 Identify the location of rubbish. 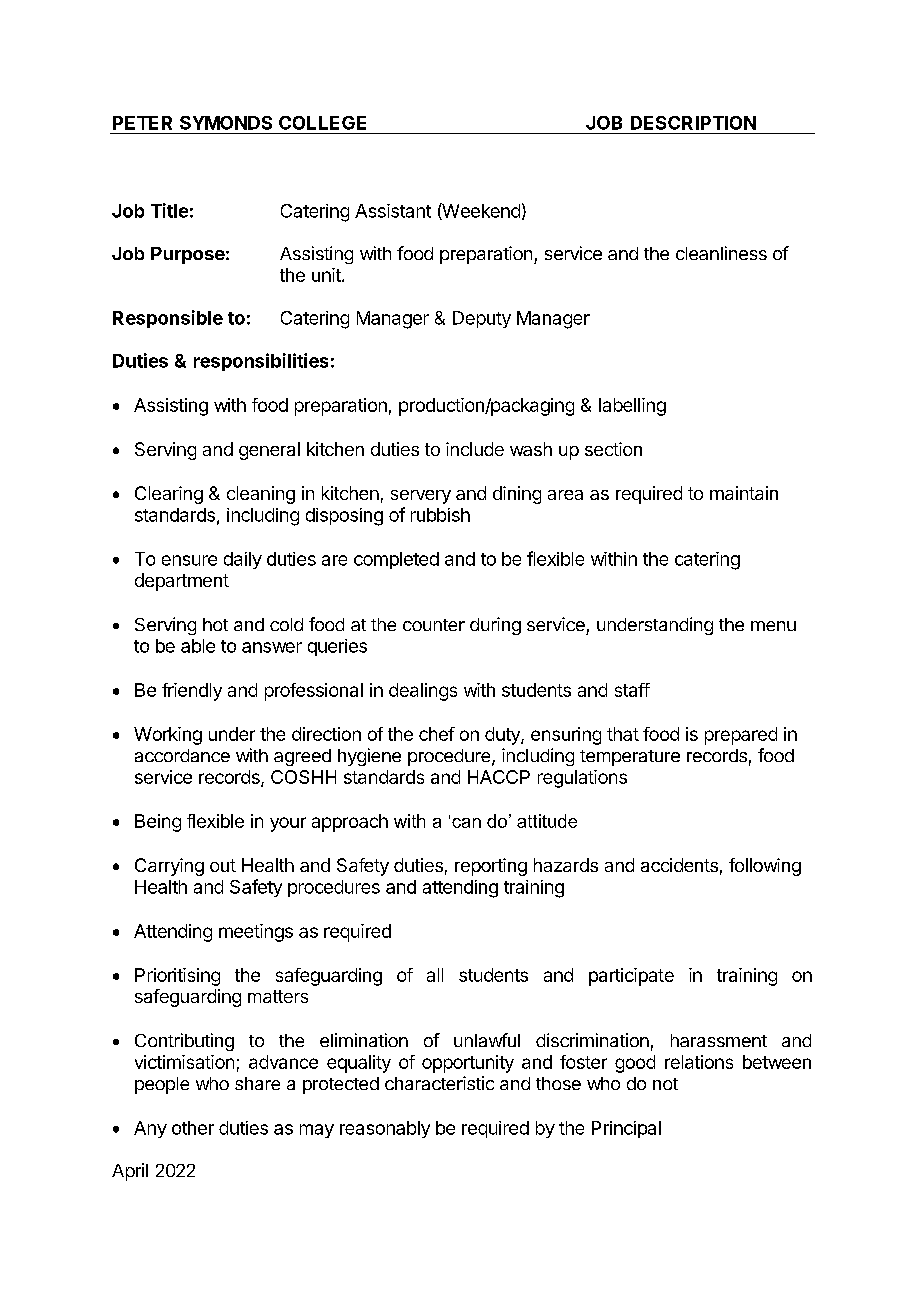
(440, 515).
